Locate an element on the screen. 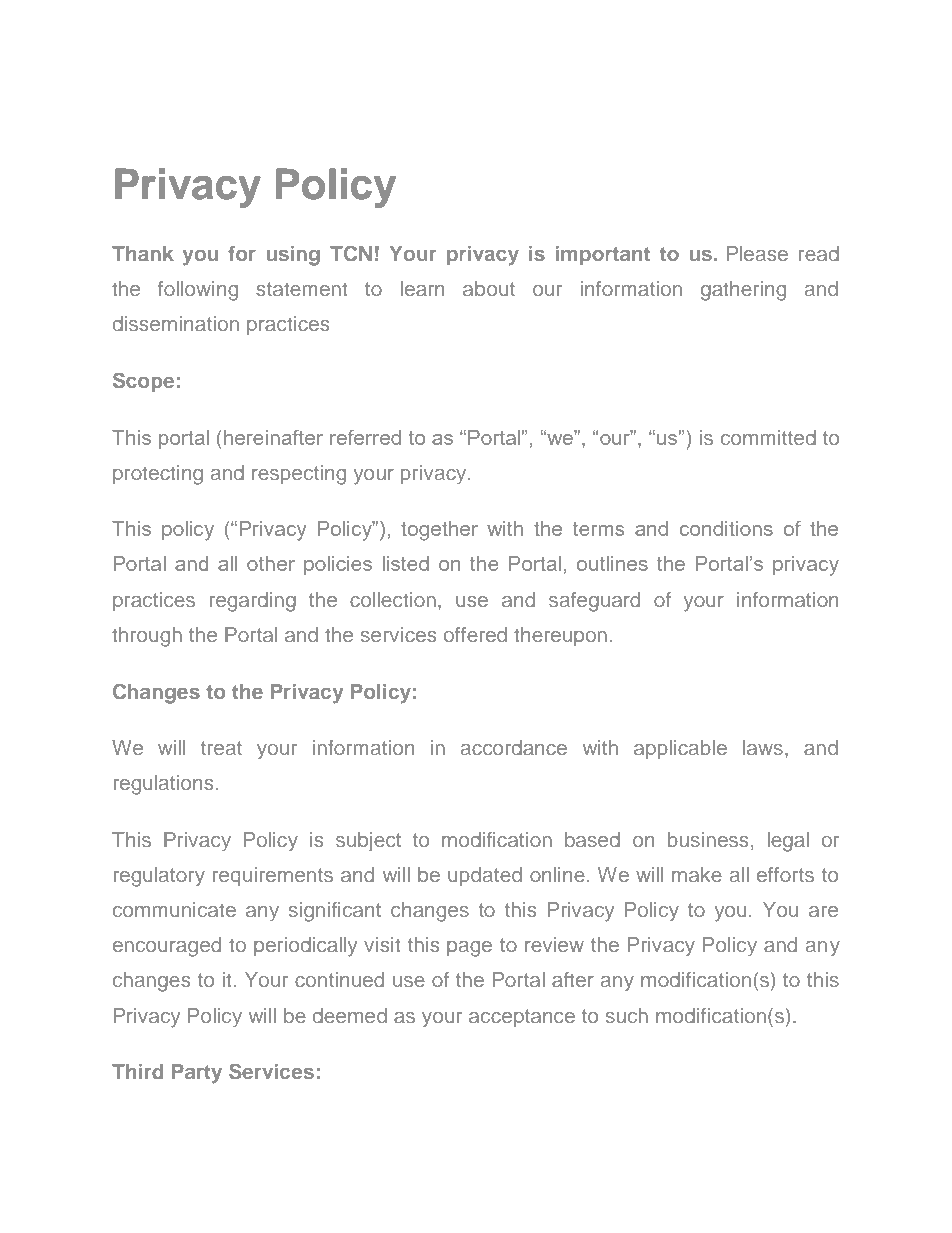  laws is located at coordinates (763, 747).
